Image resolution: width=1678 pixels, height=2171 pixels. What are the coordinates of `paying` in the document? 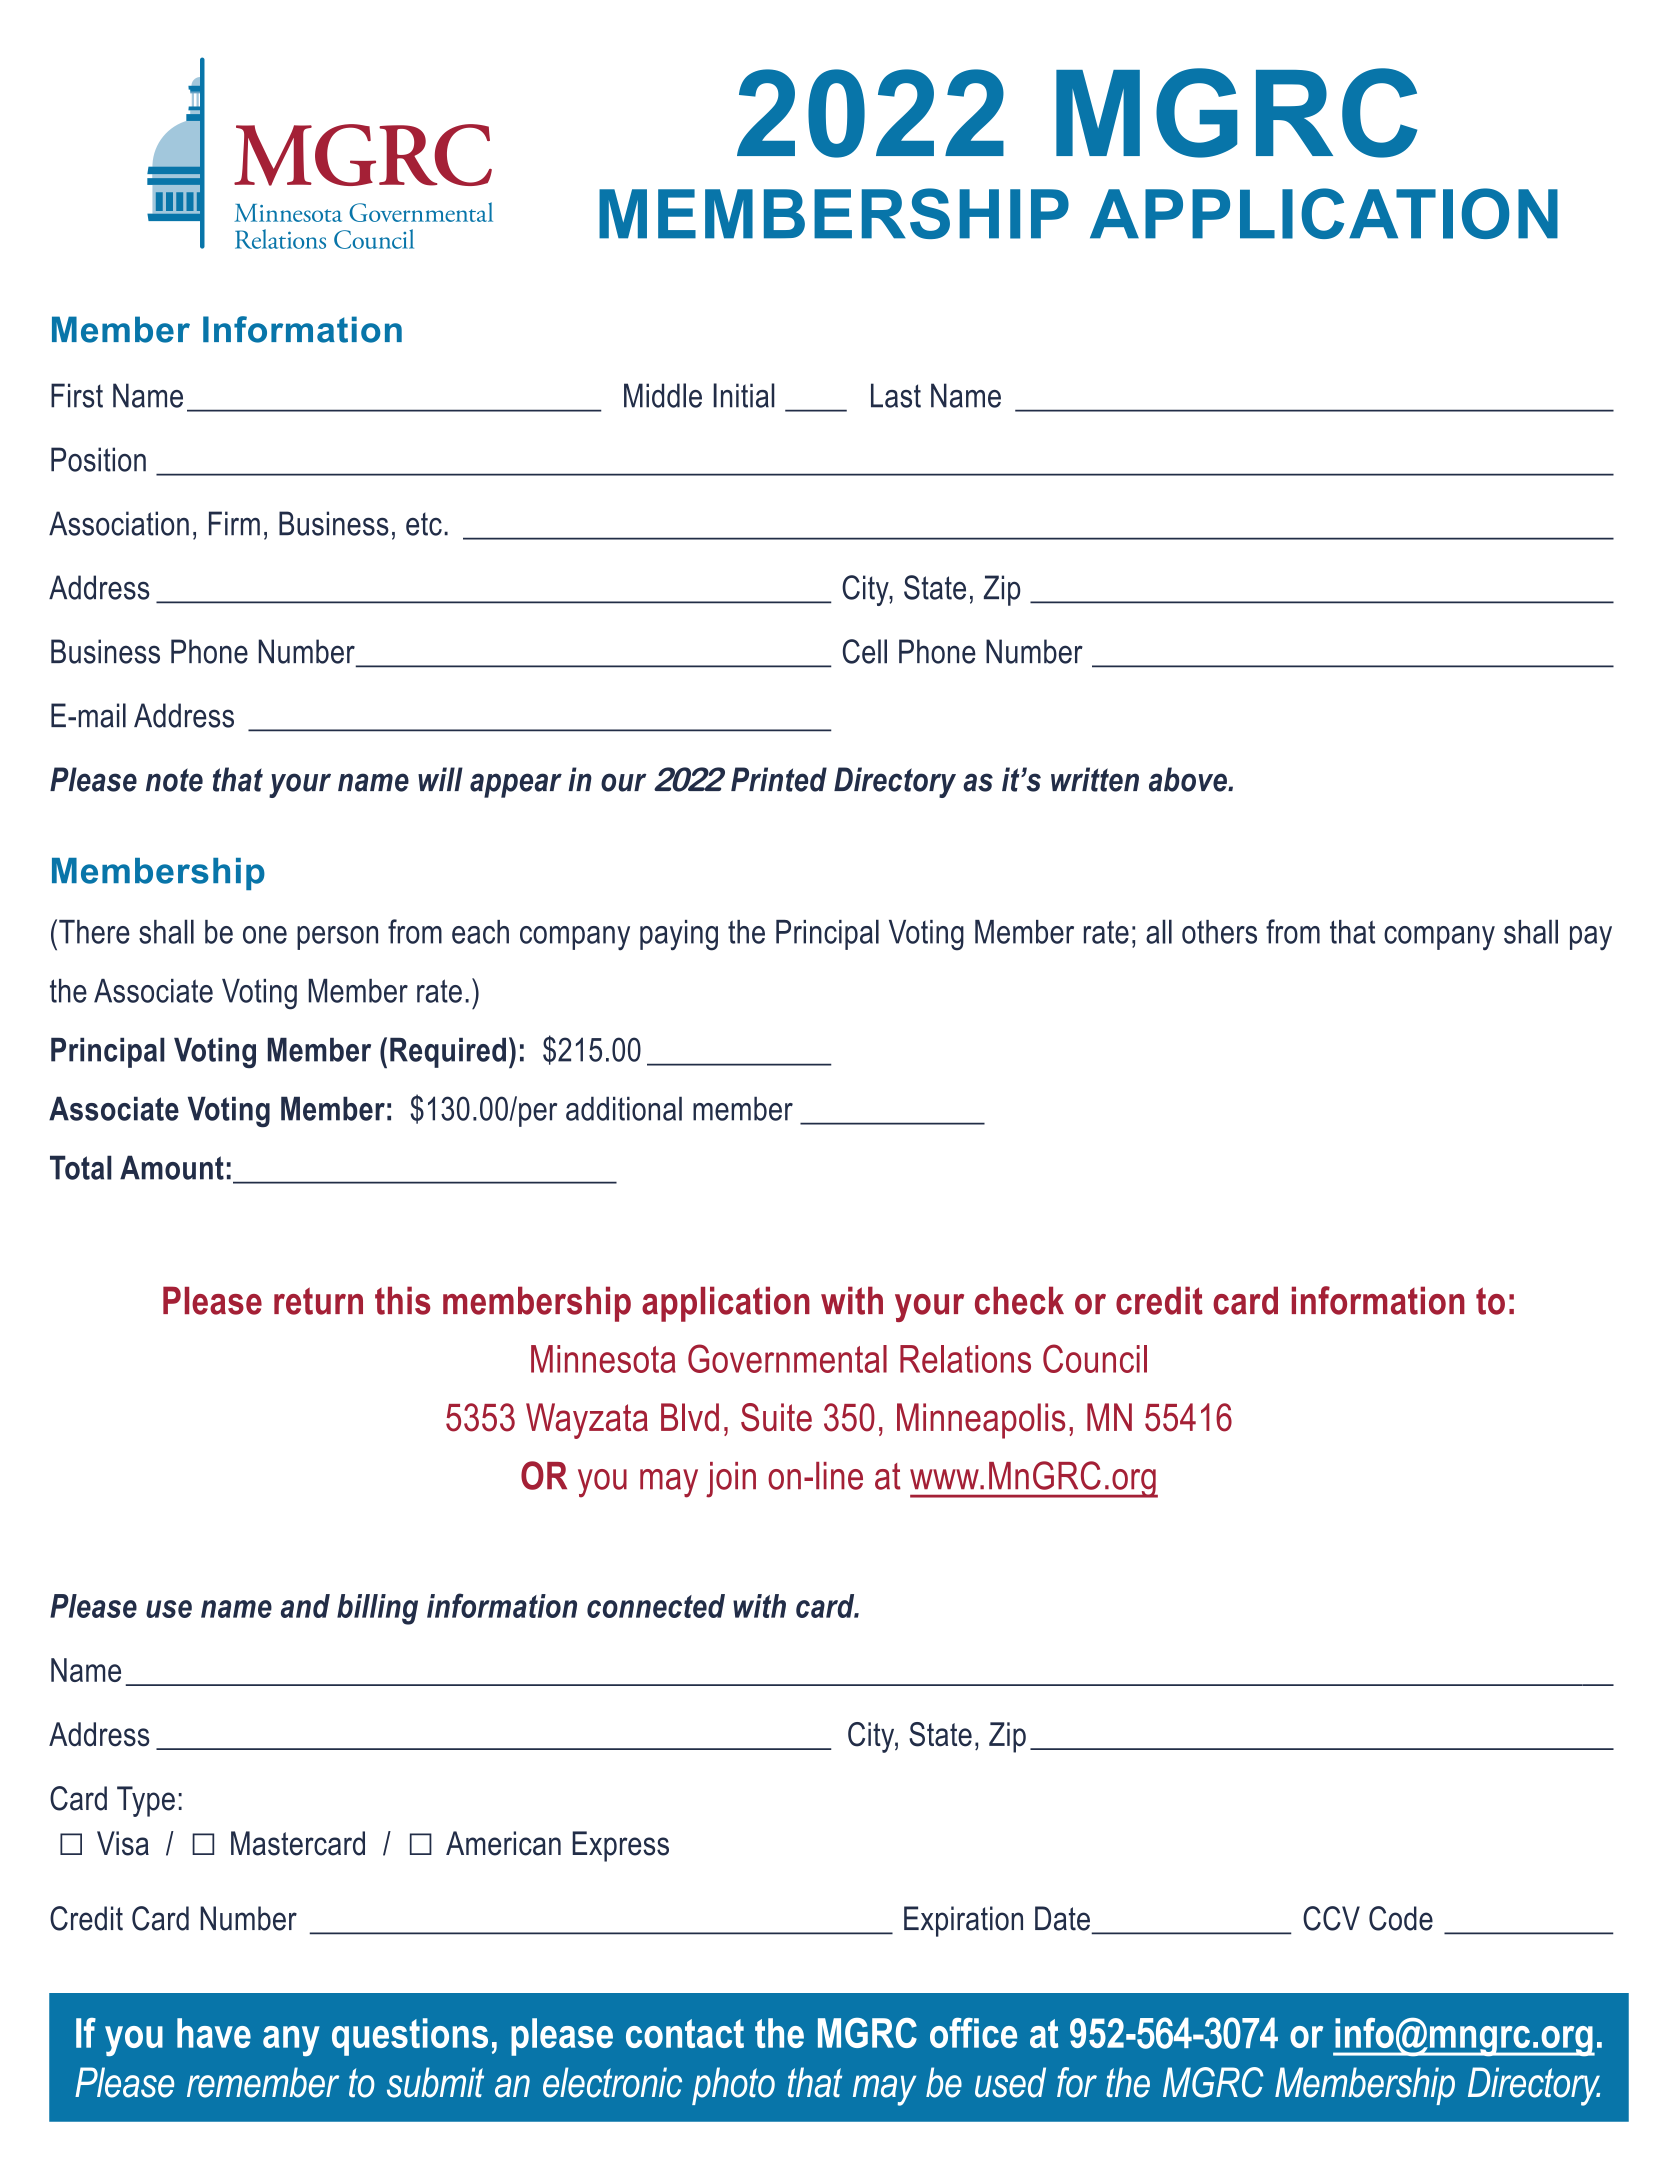 It's located at (679, 935).
